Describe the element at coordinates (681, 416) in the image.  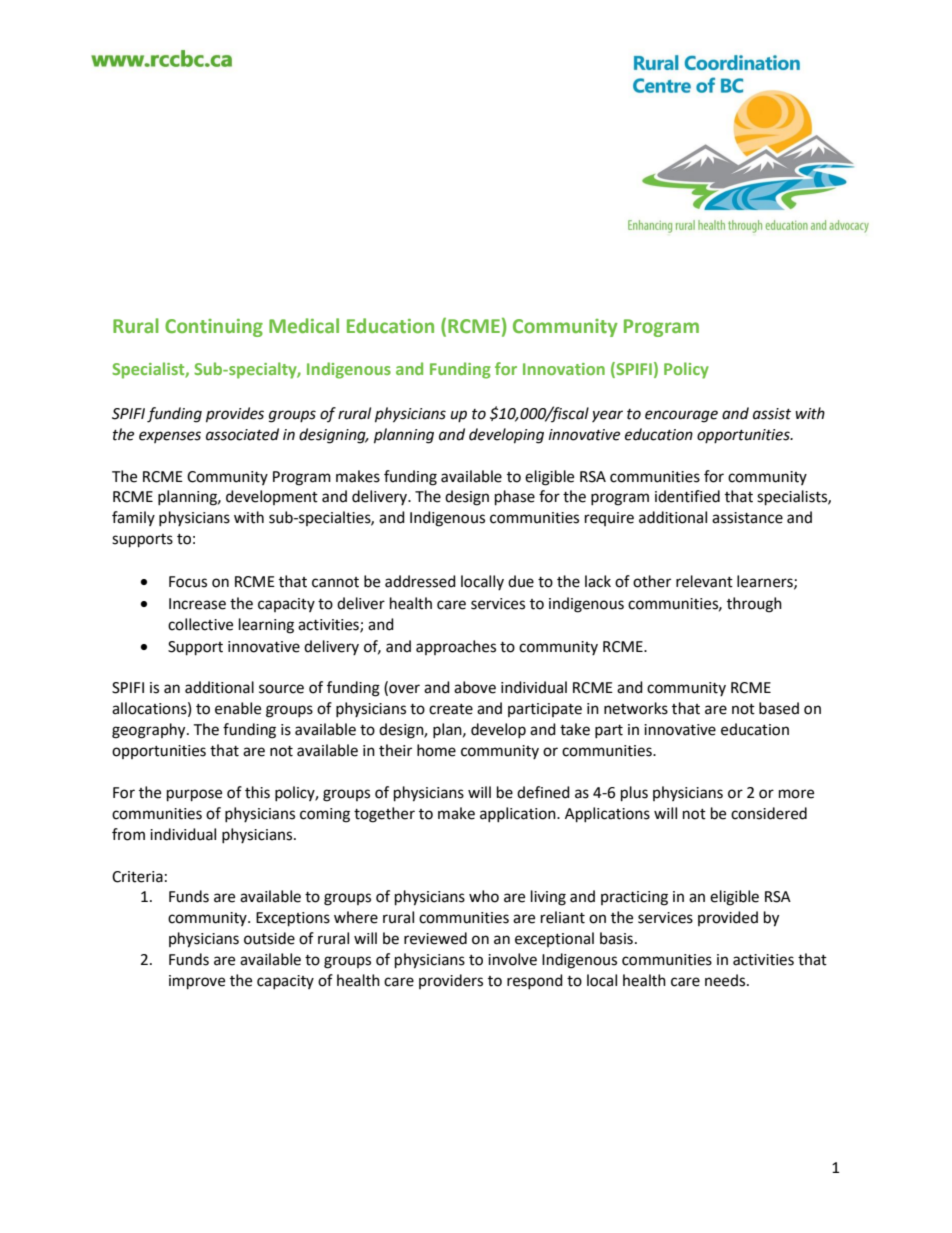
I see `encourage` at that location.
